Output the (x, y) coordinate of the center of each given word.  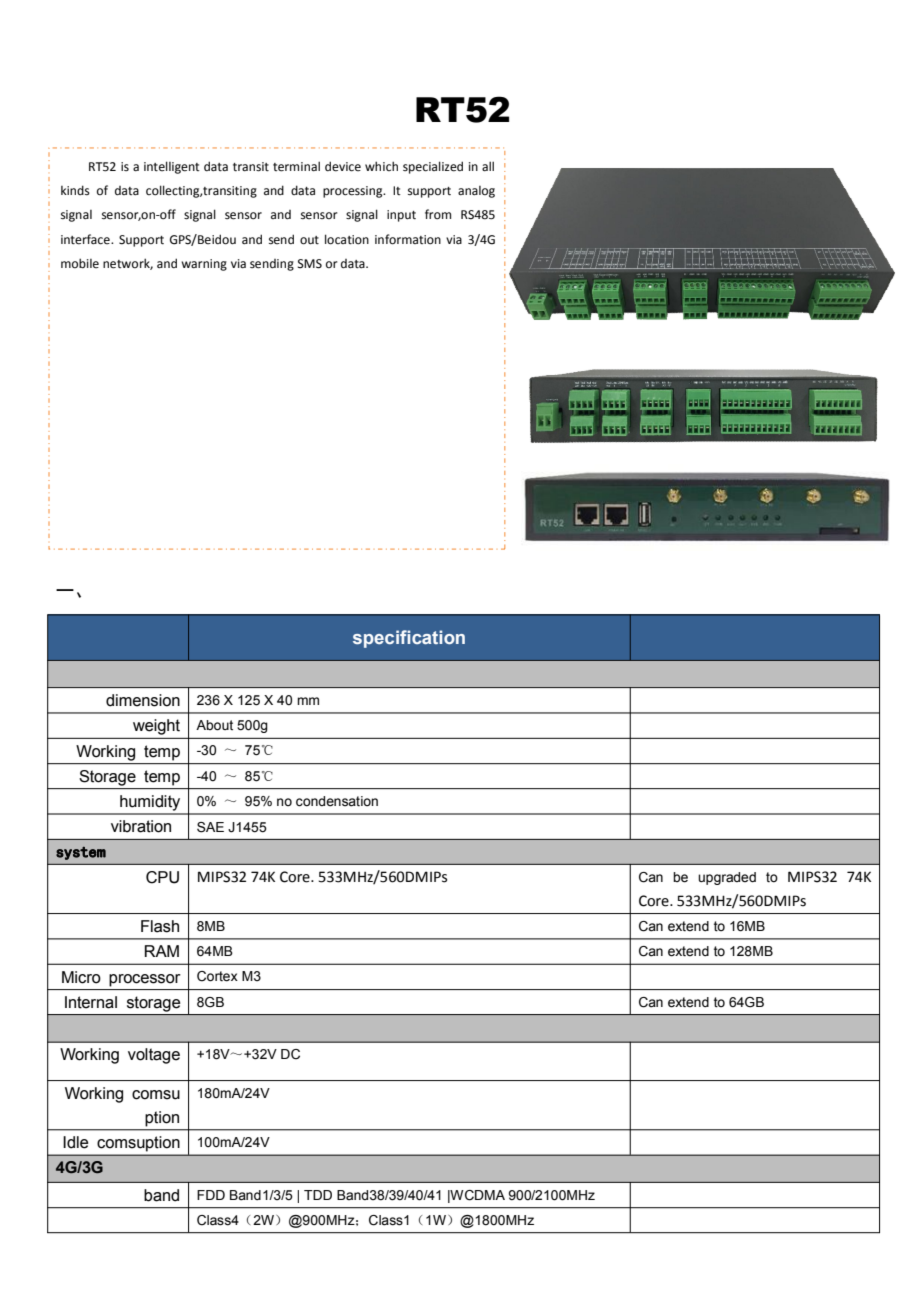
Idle (75, 1142)
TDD (318, 1195)
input (401, 216)
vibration (141, 826)
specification (409, 639)
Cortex (217, 976)
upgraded (727, 878)
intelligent (172, 167)
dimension (143, 700)
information (408, 239)
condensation (337, 801)
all (488, 166)
